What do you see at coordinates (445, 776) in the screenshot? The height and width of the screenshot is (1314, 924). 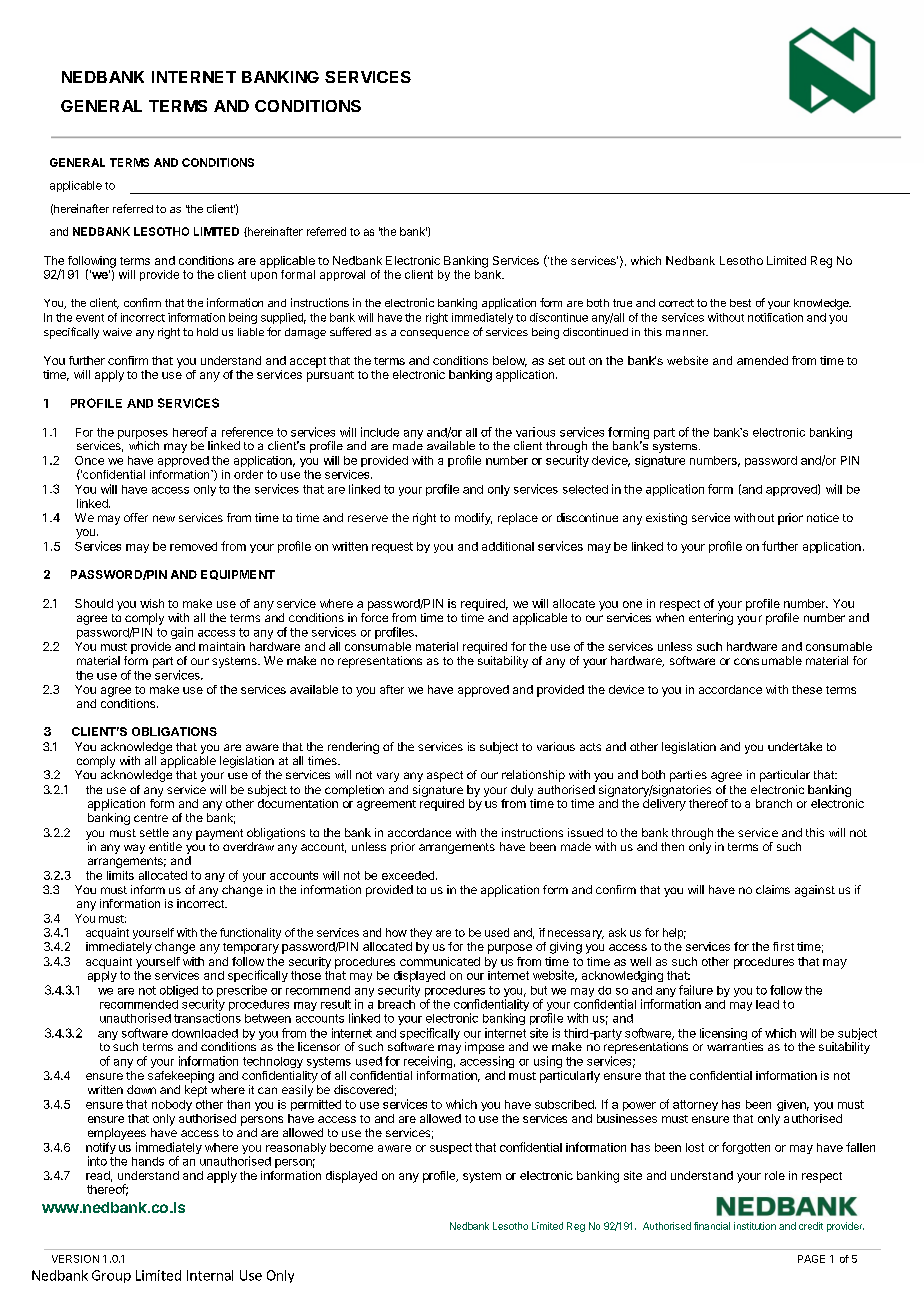 I see `aspect` at bounding box center [445, 776].
